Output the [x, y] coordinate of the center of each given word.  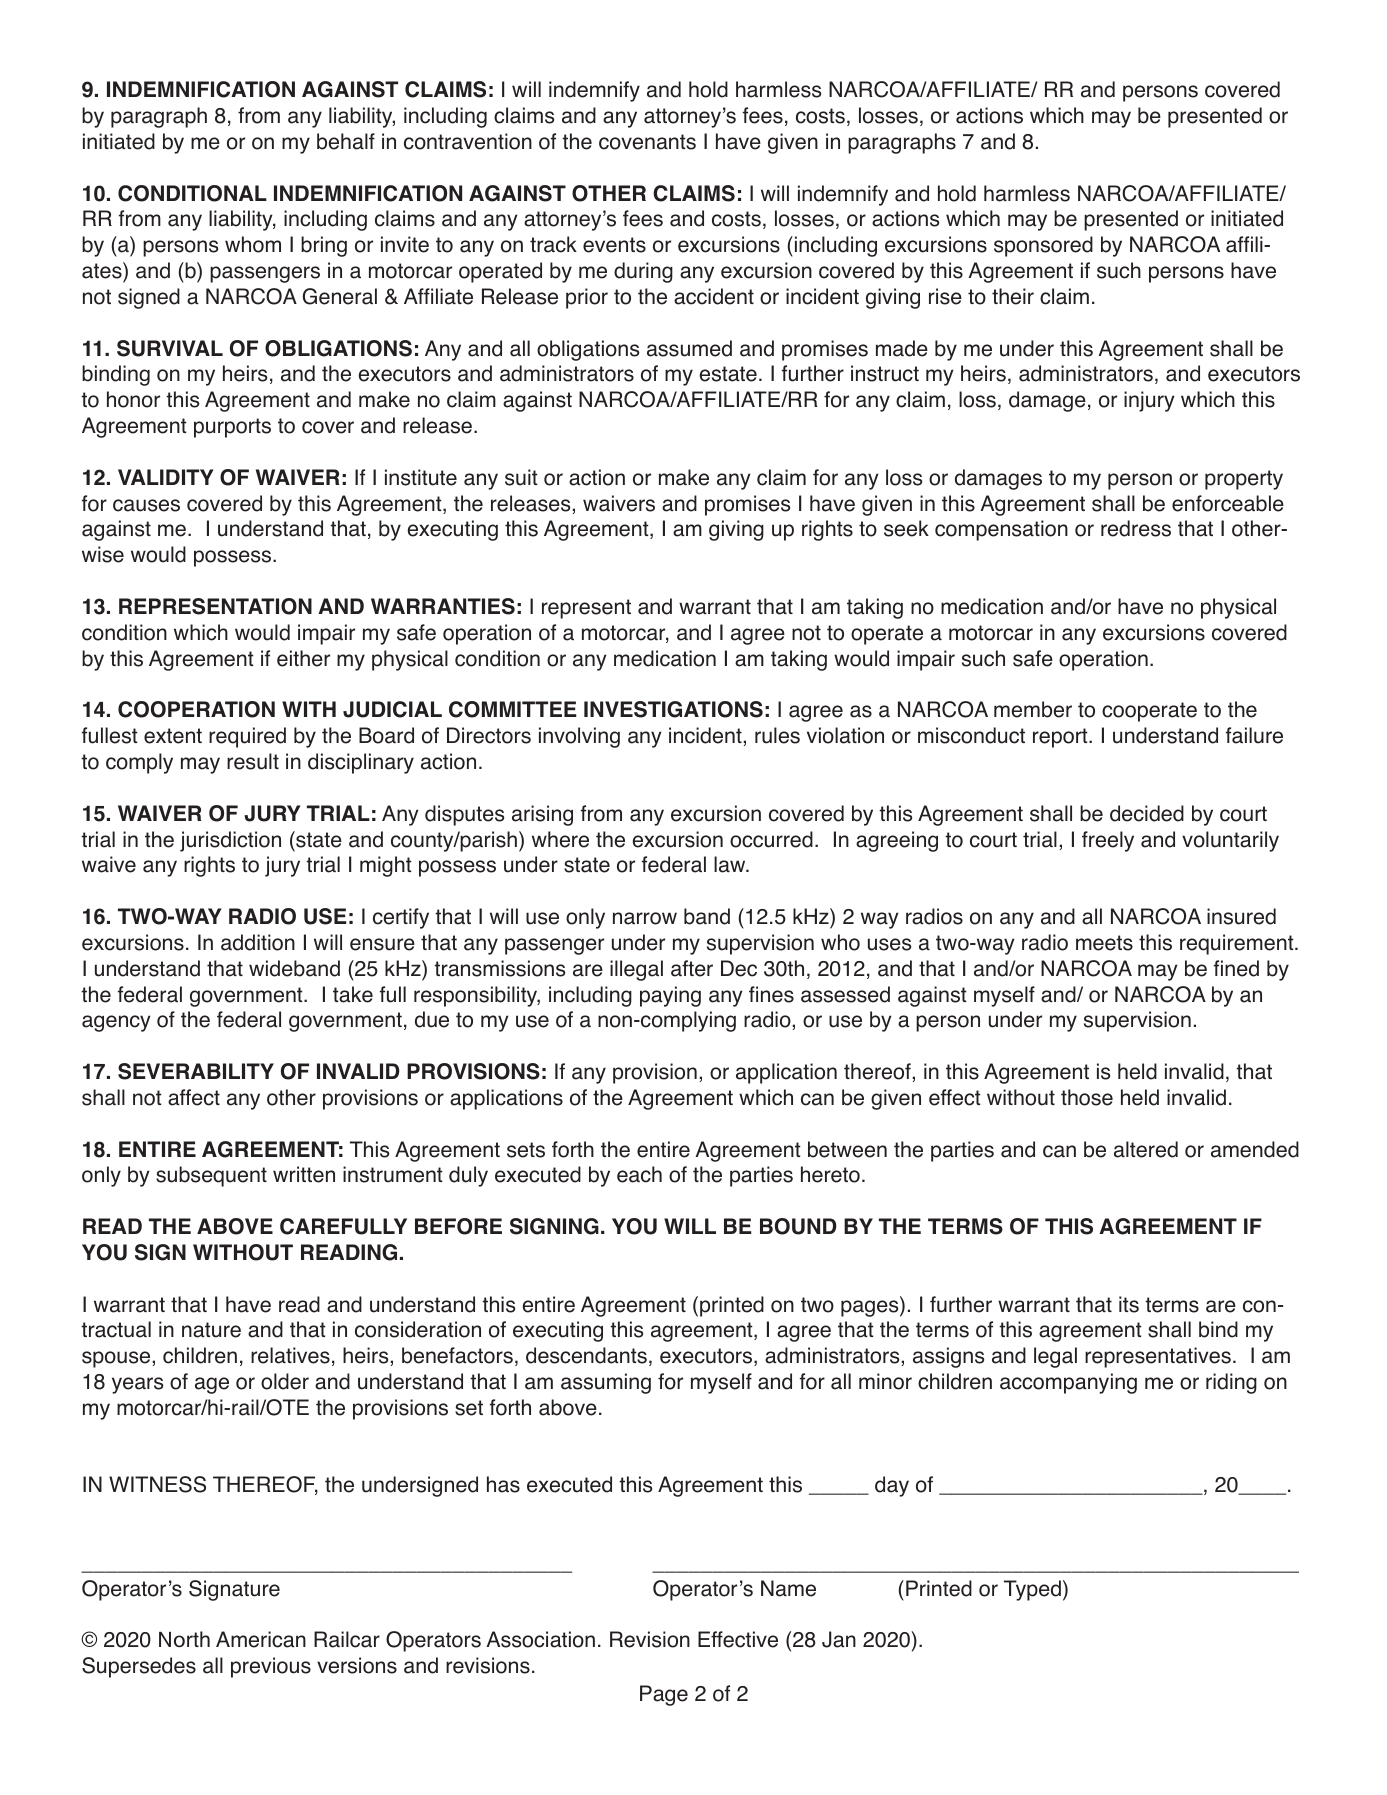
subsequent [211, 1176]
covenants [647, 142]
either [303, 658]
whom [253, 244]
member [1033, 709]
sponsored [1043, 246]
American [261, 1639]
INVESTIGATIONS [673, 709]
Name [788, 1588]
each [639, 1174]
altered [1146, 1149]
